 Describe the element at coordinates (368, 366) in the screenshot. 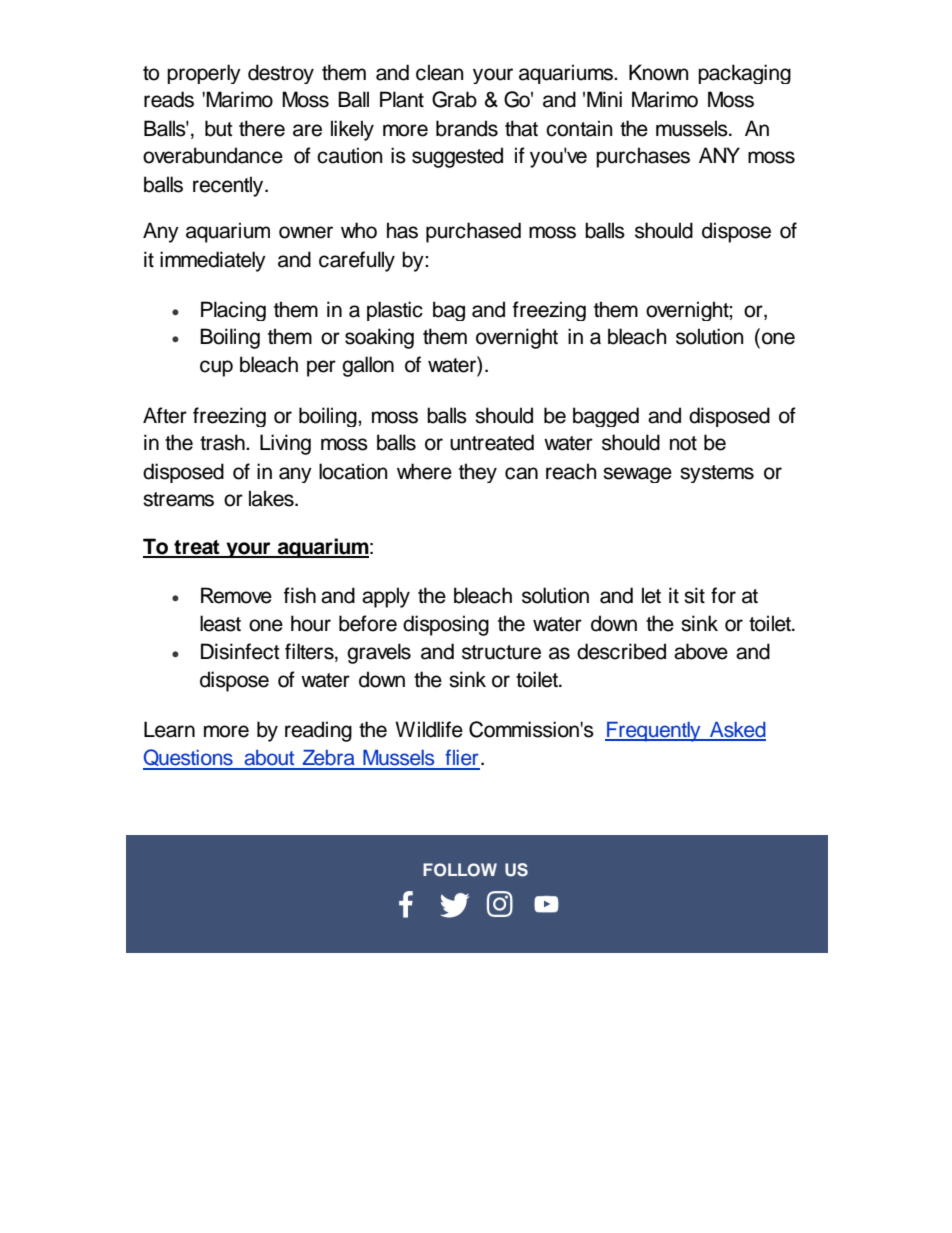

I see `gallon` at that location.
